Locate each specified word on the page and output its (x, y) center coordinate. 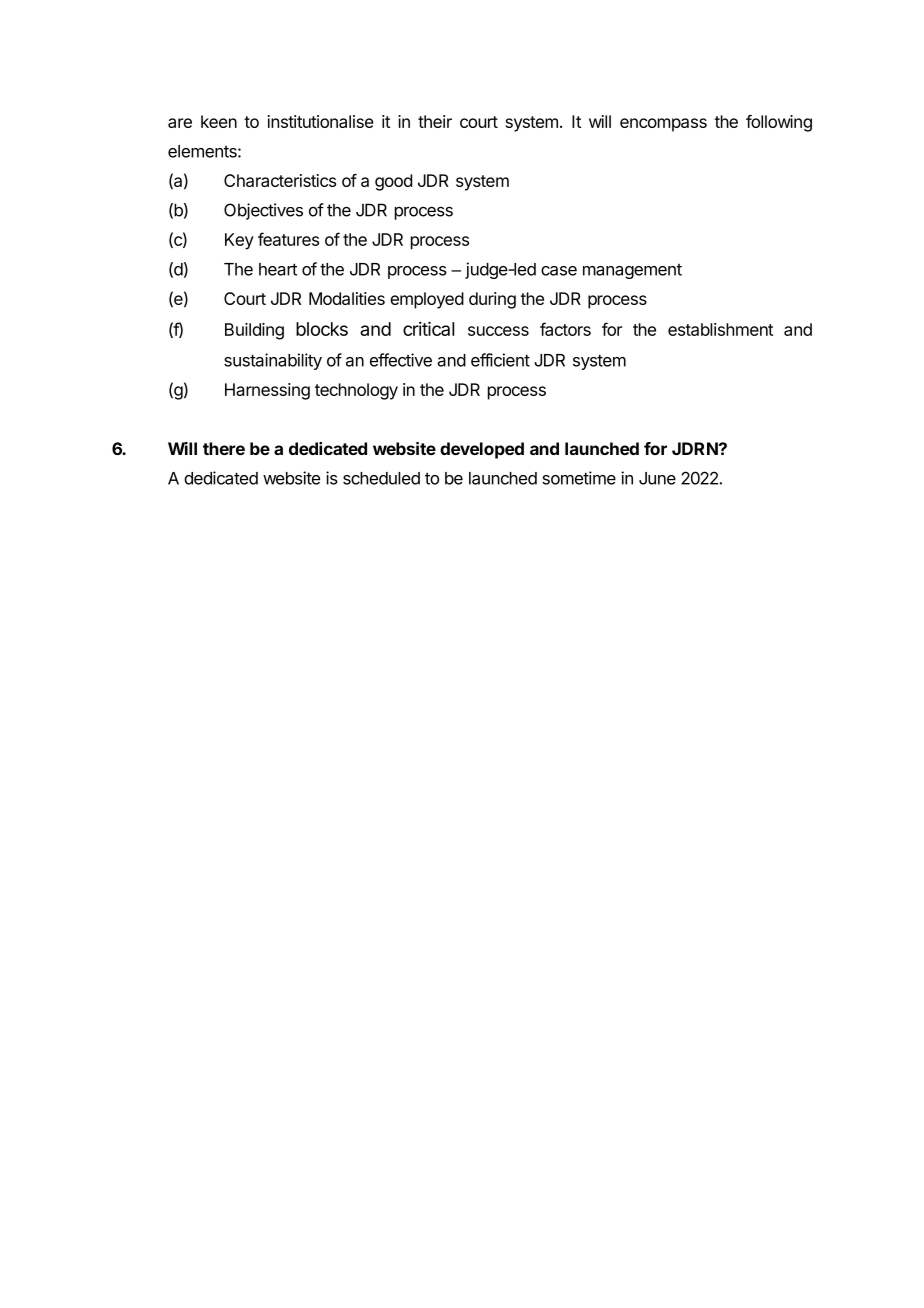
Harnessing (267, 391)
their (435, 121)
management (632, 271)
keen (219, 121)
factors (565, 329)
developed (482, 450)
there (224, 448)
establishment (720, 329)
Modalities (347, 298)
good (393, 182)
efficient (500, 360)
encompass (663, 125)
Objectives (263, 211)
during (492, 300)
